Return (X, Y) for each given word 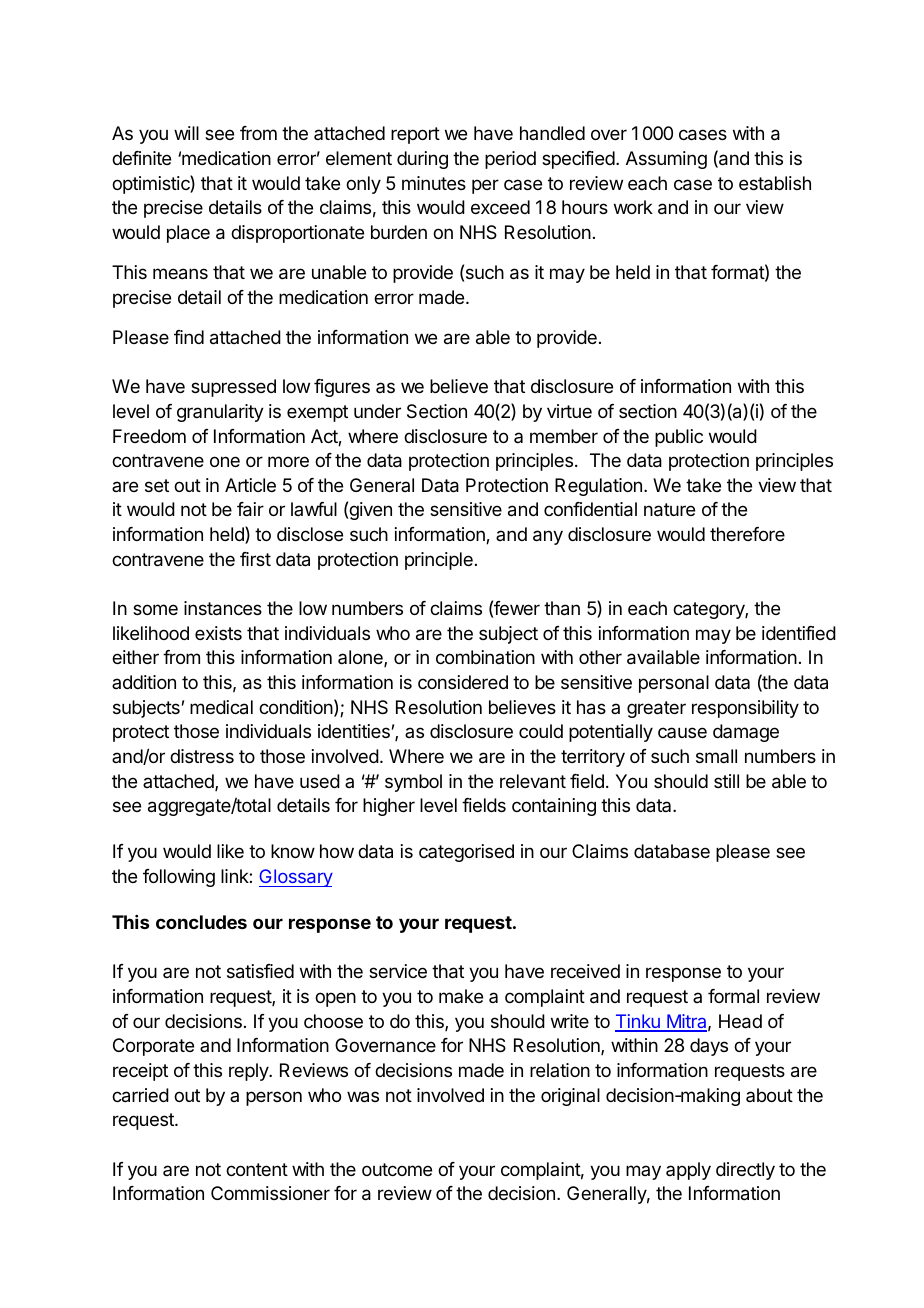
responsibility (745, 709)
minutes (434, 183)
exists (218, 633)
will (186, 133)
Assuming (666, 160)
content (257, 1169)
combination (485, 657)
